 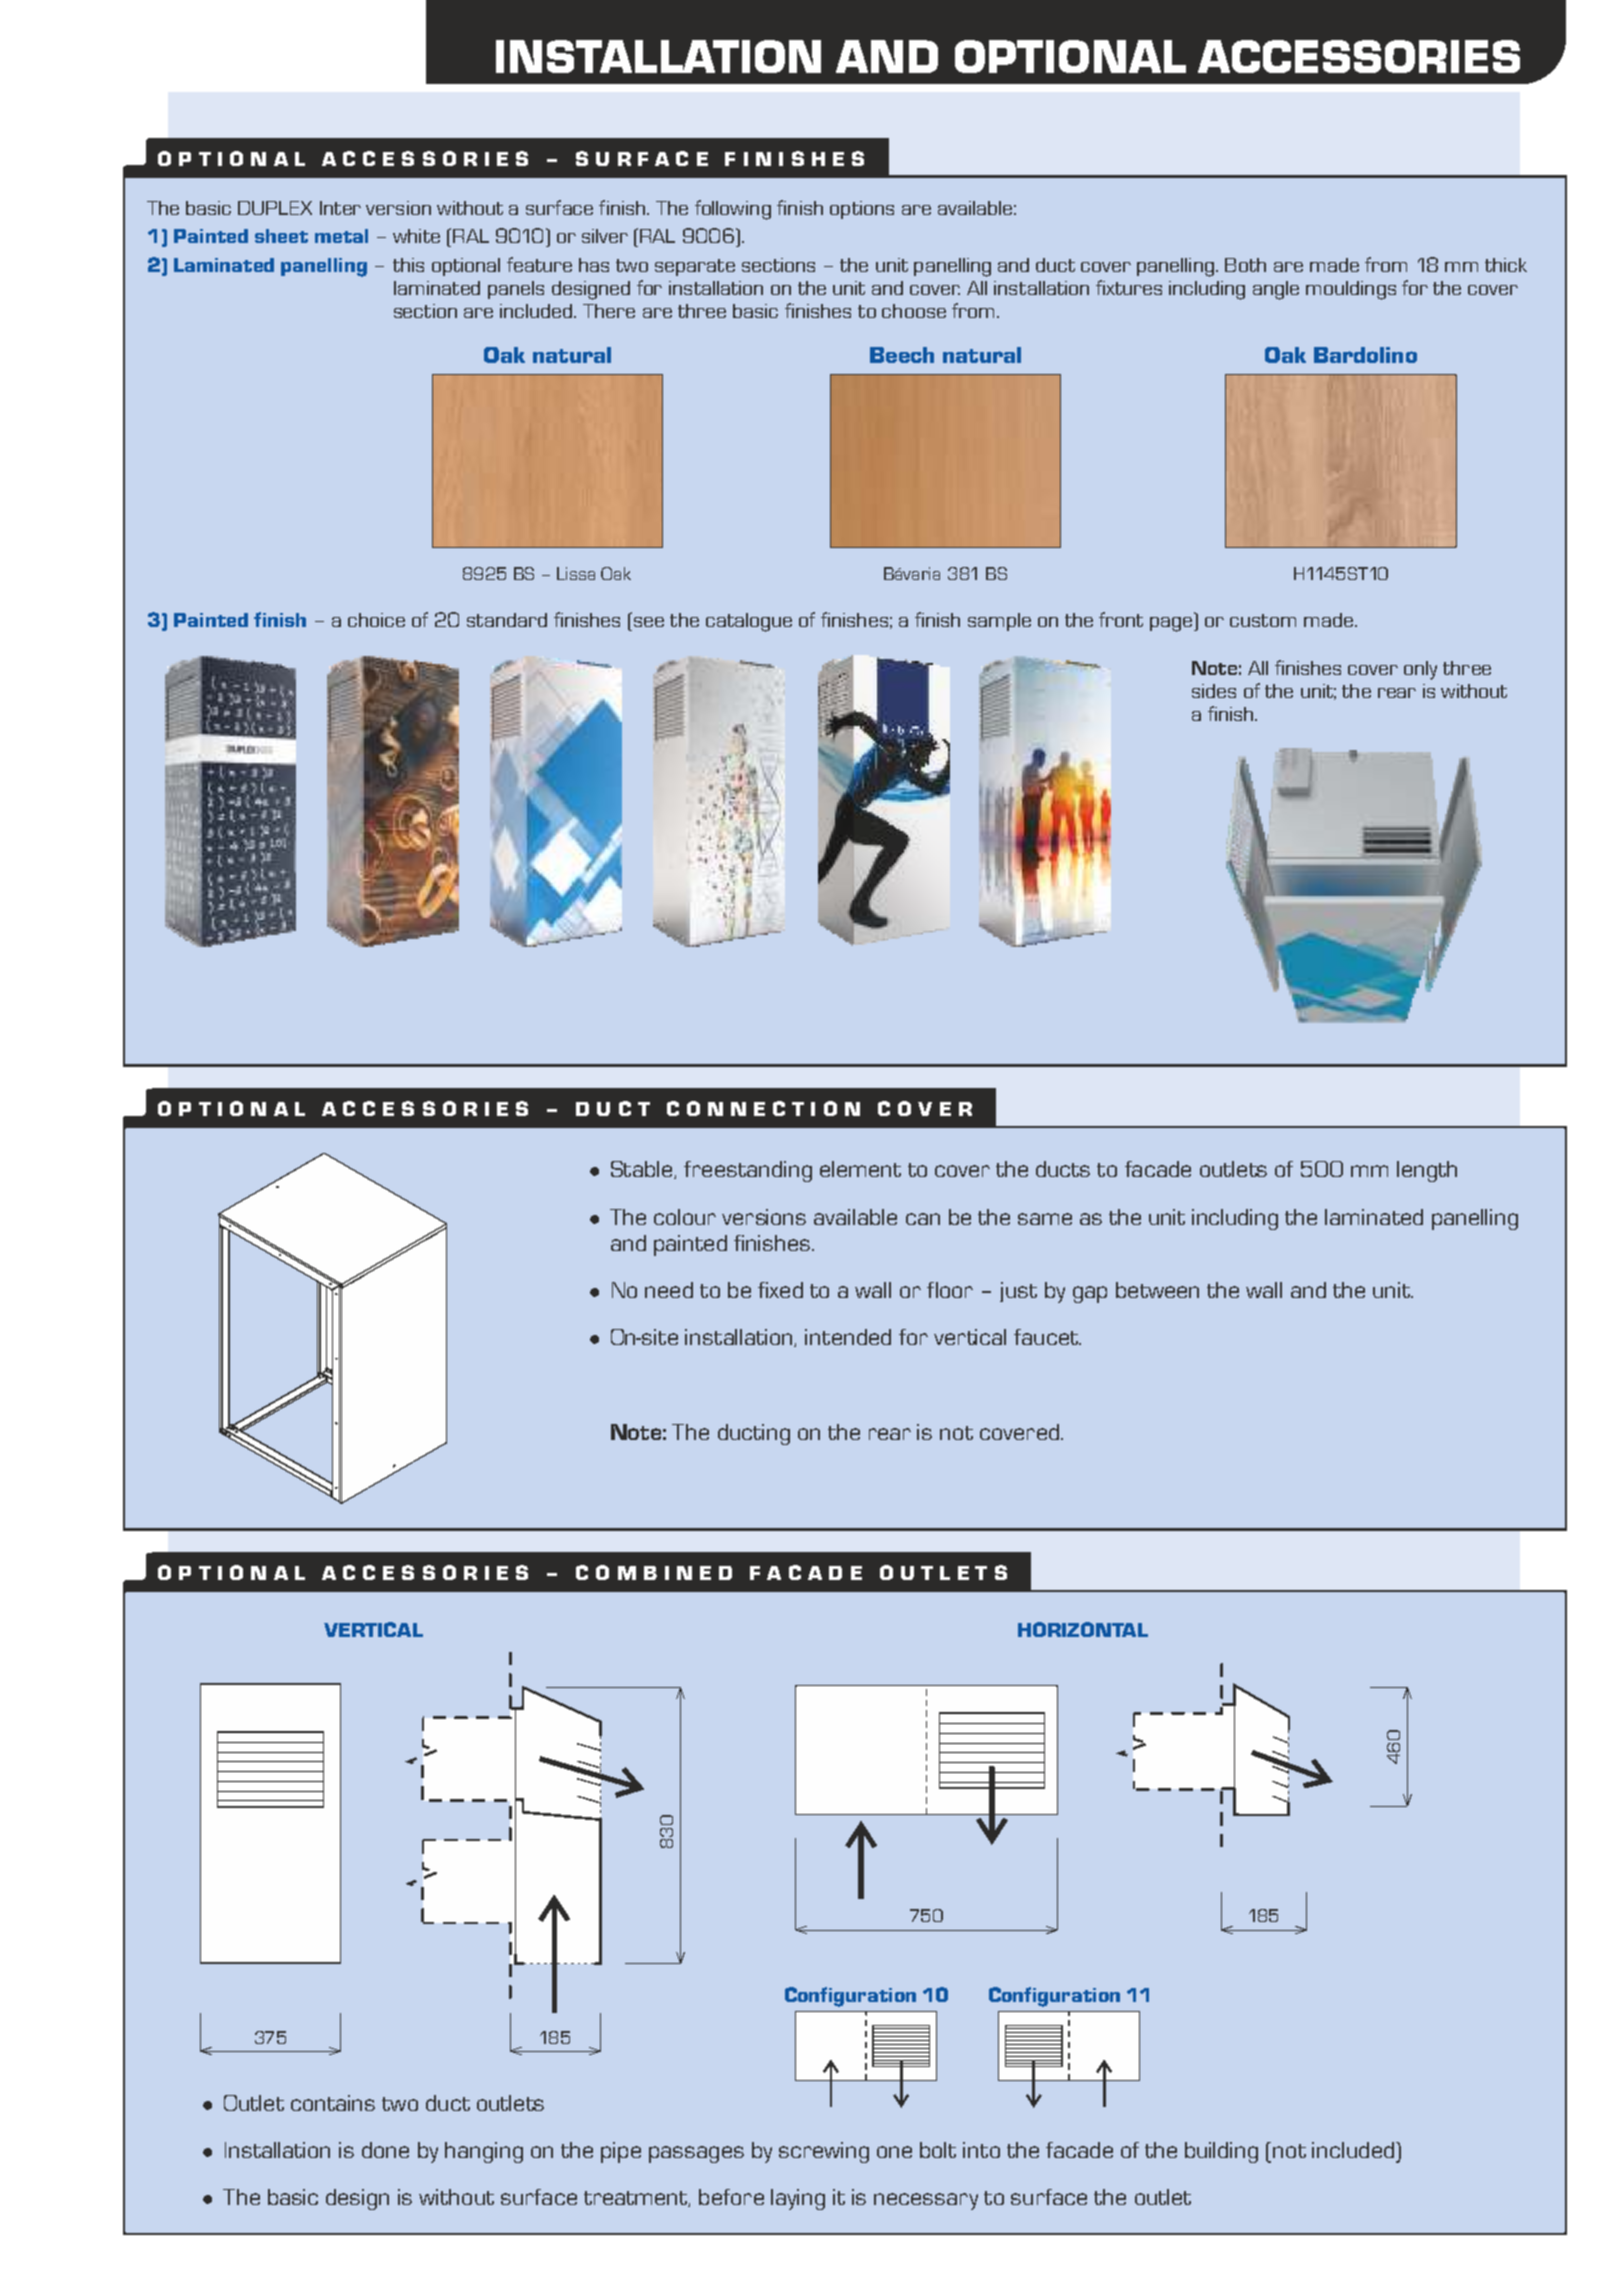 I want to click on can, so click(x=923, y=1219).
